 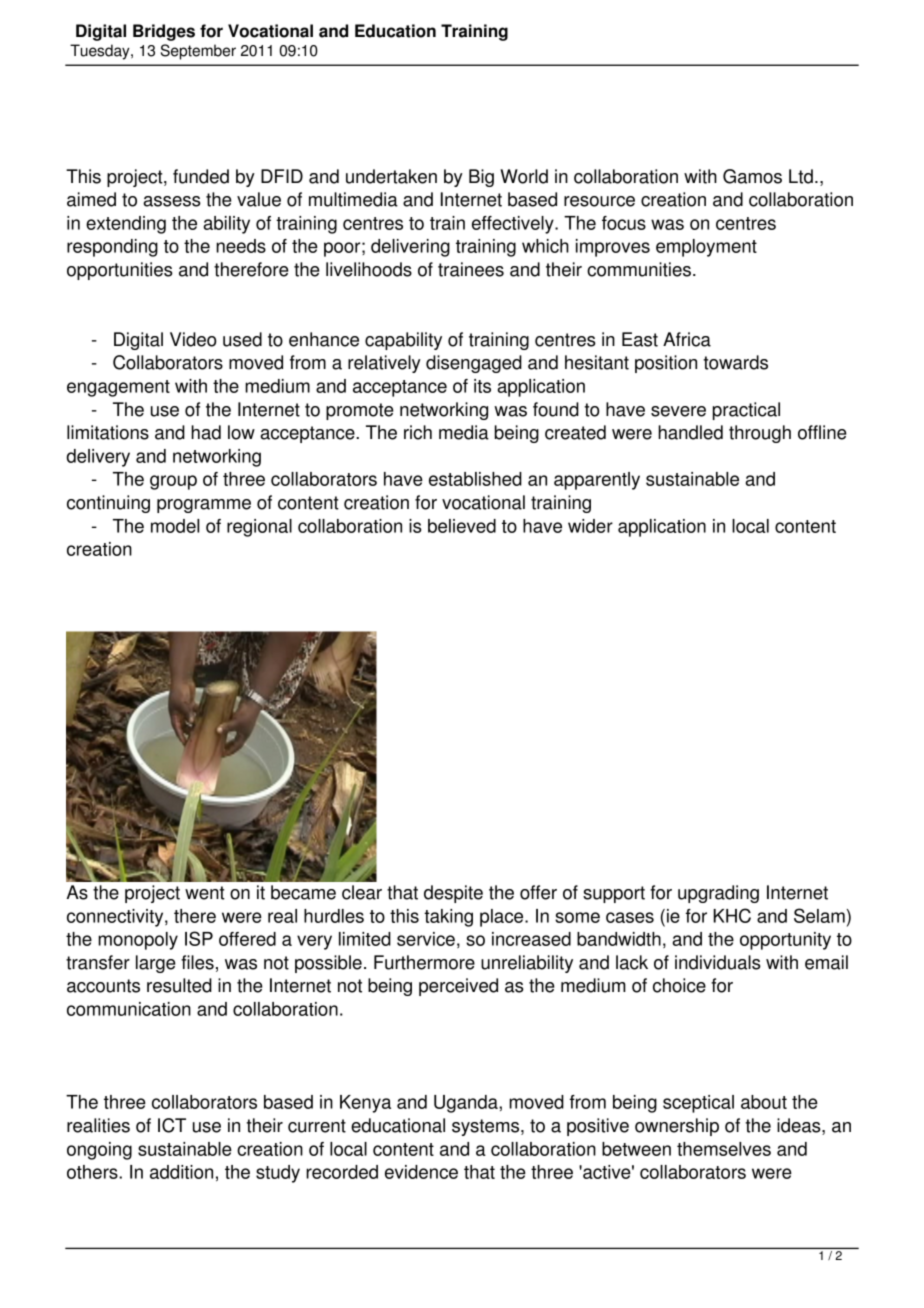 I want to click on Ltd, so click(x=801, y=176).
